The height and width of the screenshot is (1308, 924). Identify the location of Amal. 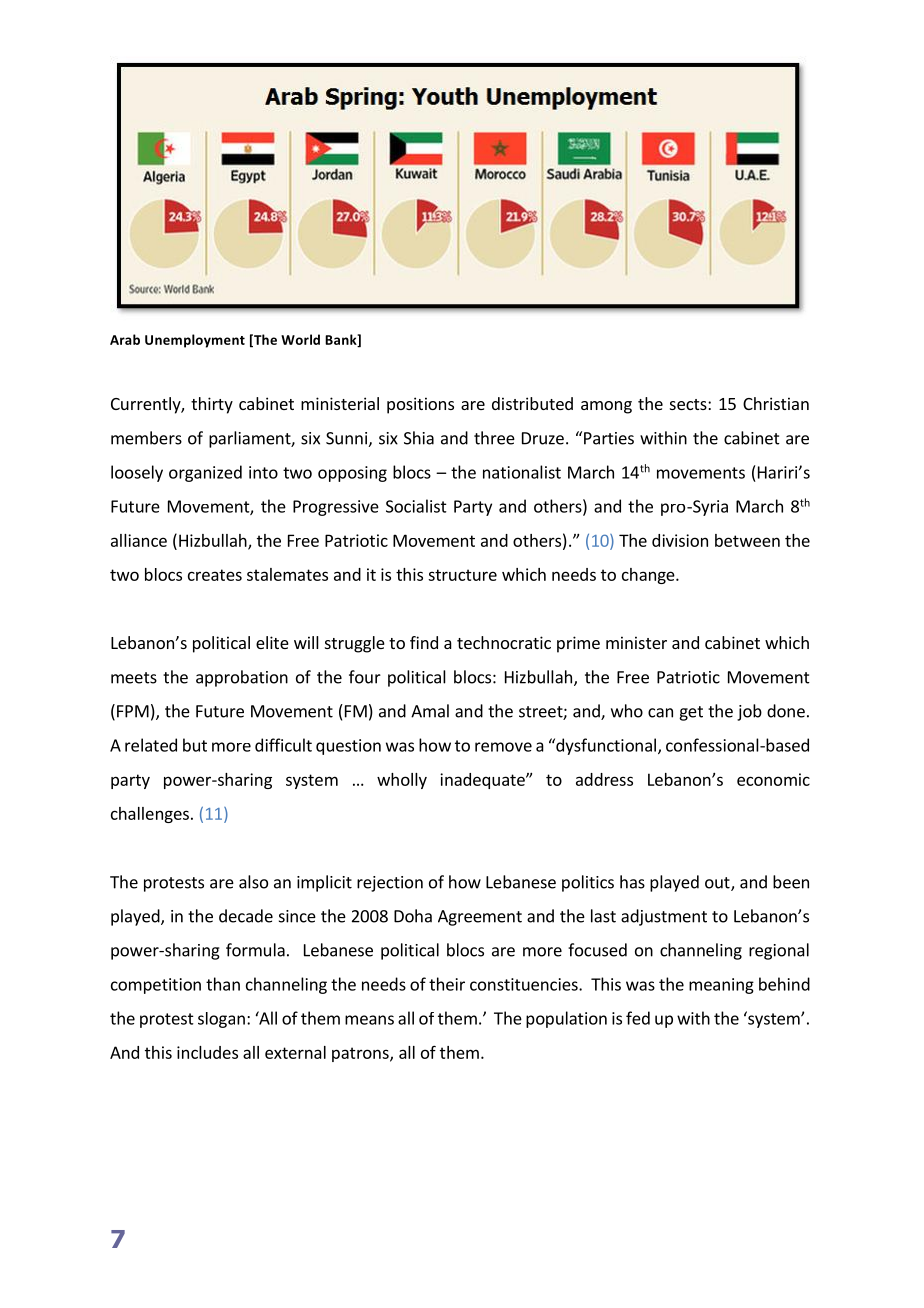
(430, 711).
